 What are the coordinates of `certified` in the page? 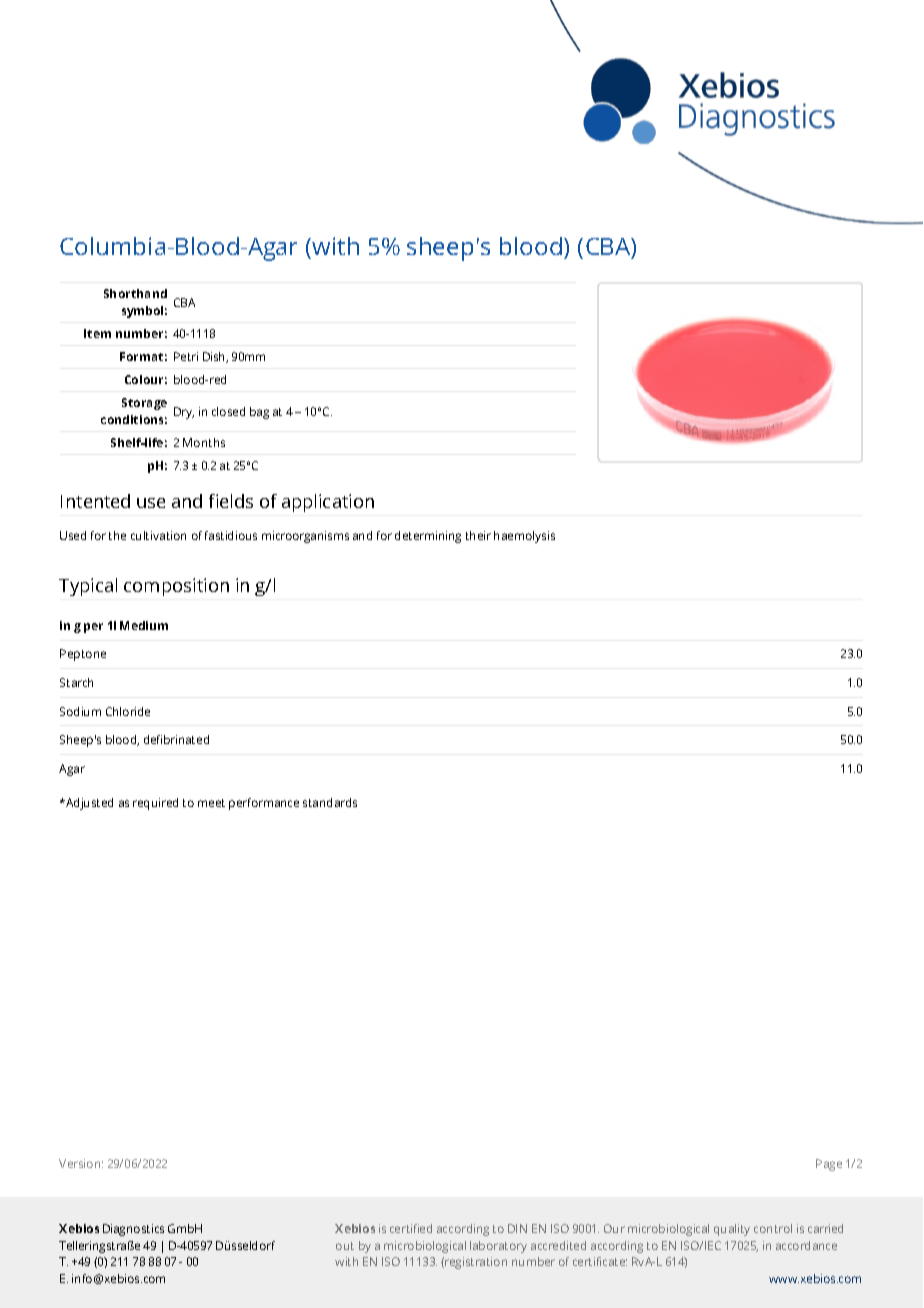 It's located at (411, 1228).
